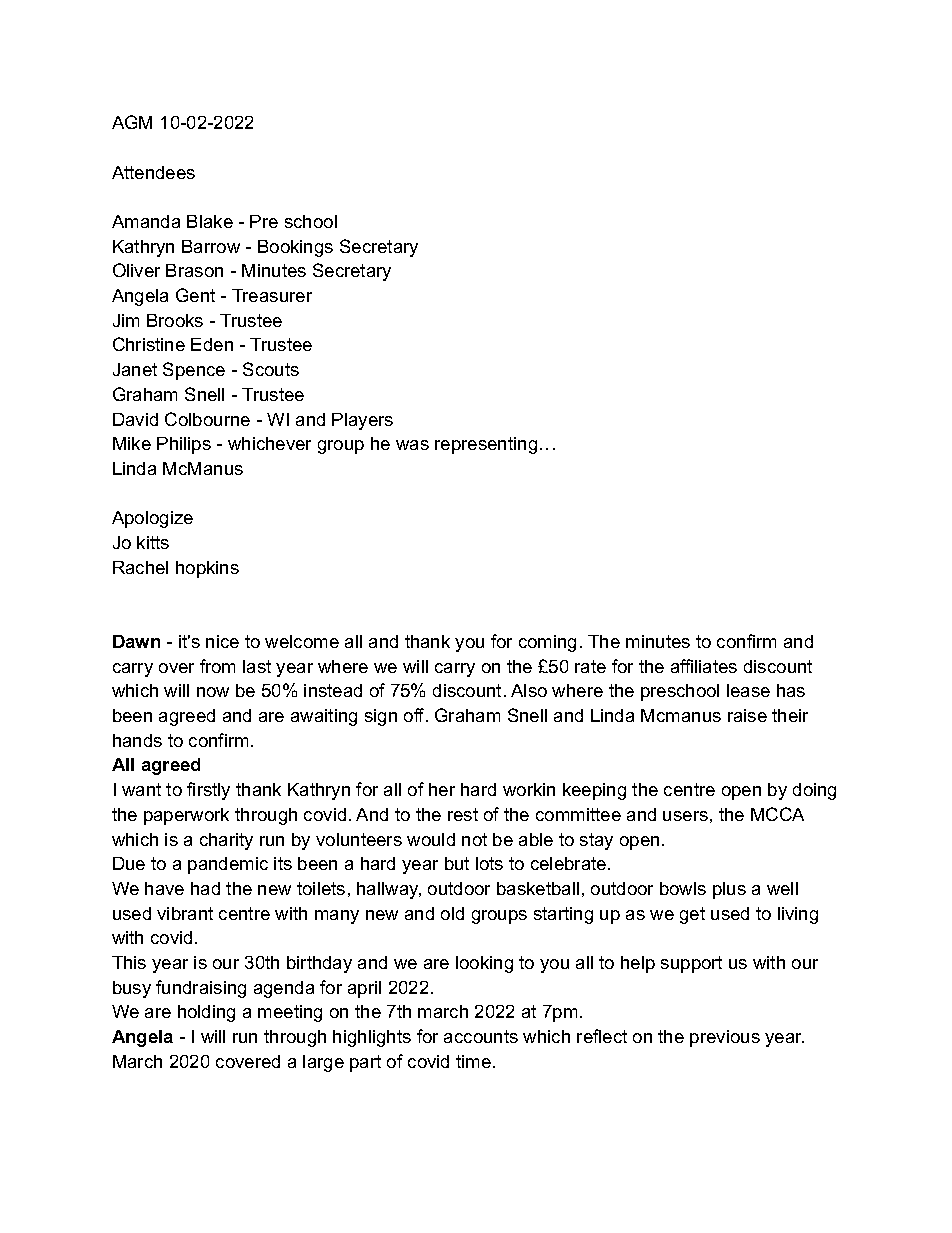 The height and width of the page is (1233, 952). Describe the element at coordinates (415, 715) in the page. I see `off` at that location.
